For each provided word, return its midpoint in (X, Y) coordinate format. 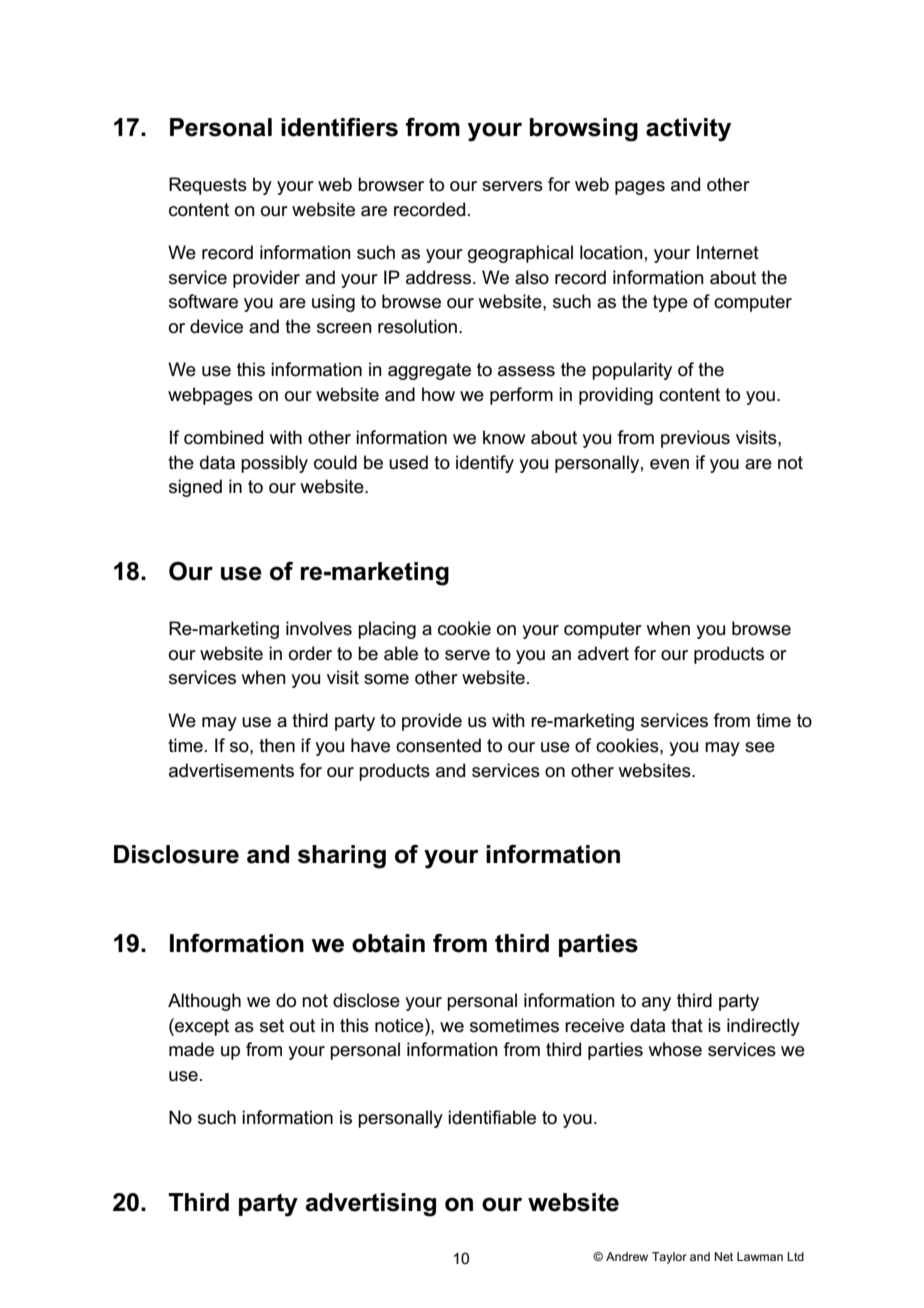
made (191, 1049)
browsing (584, 130)
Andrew (627, 1256)
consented (438, 745)
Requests (208, 186)
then (277, 745)
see (760, 747)
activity (688, 130)
